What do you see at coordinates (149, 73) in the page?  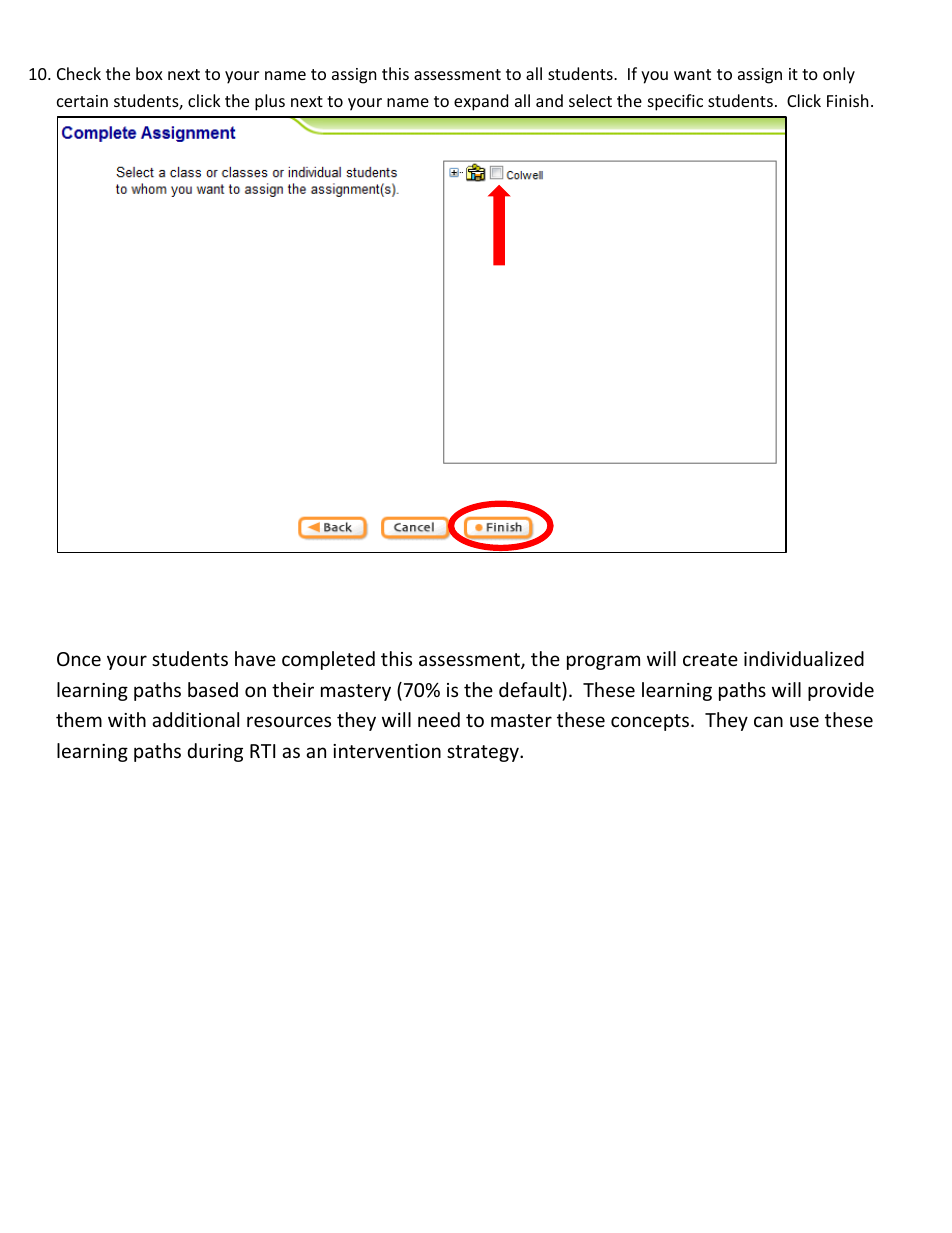 I see `box` at bounding box center [149, 73].
